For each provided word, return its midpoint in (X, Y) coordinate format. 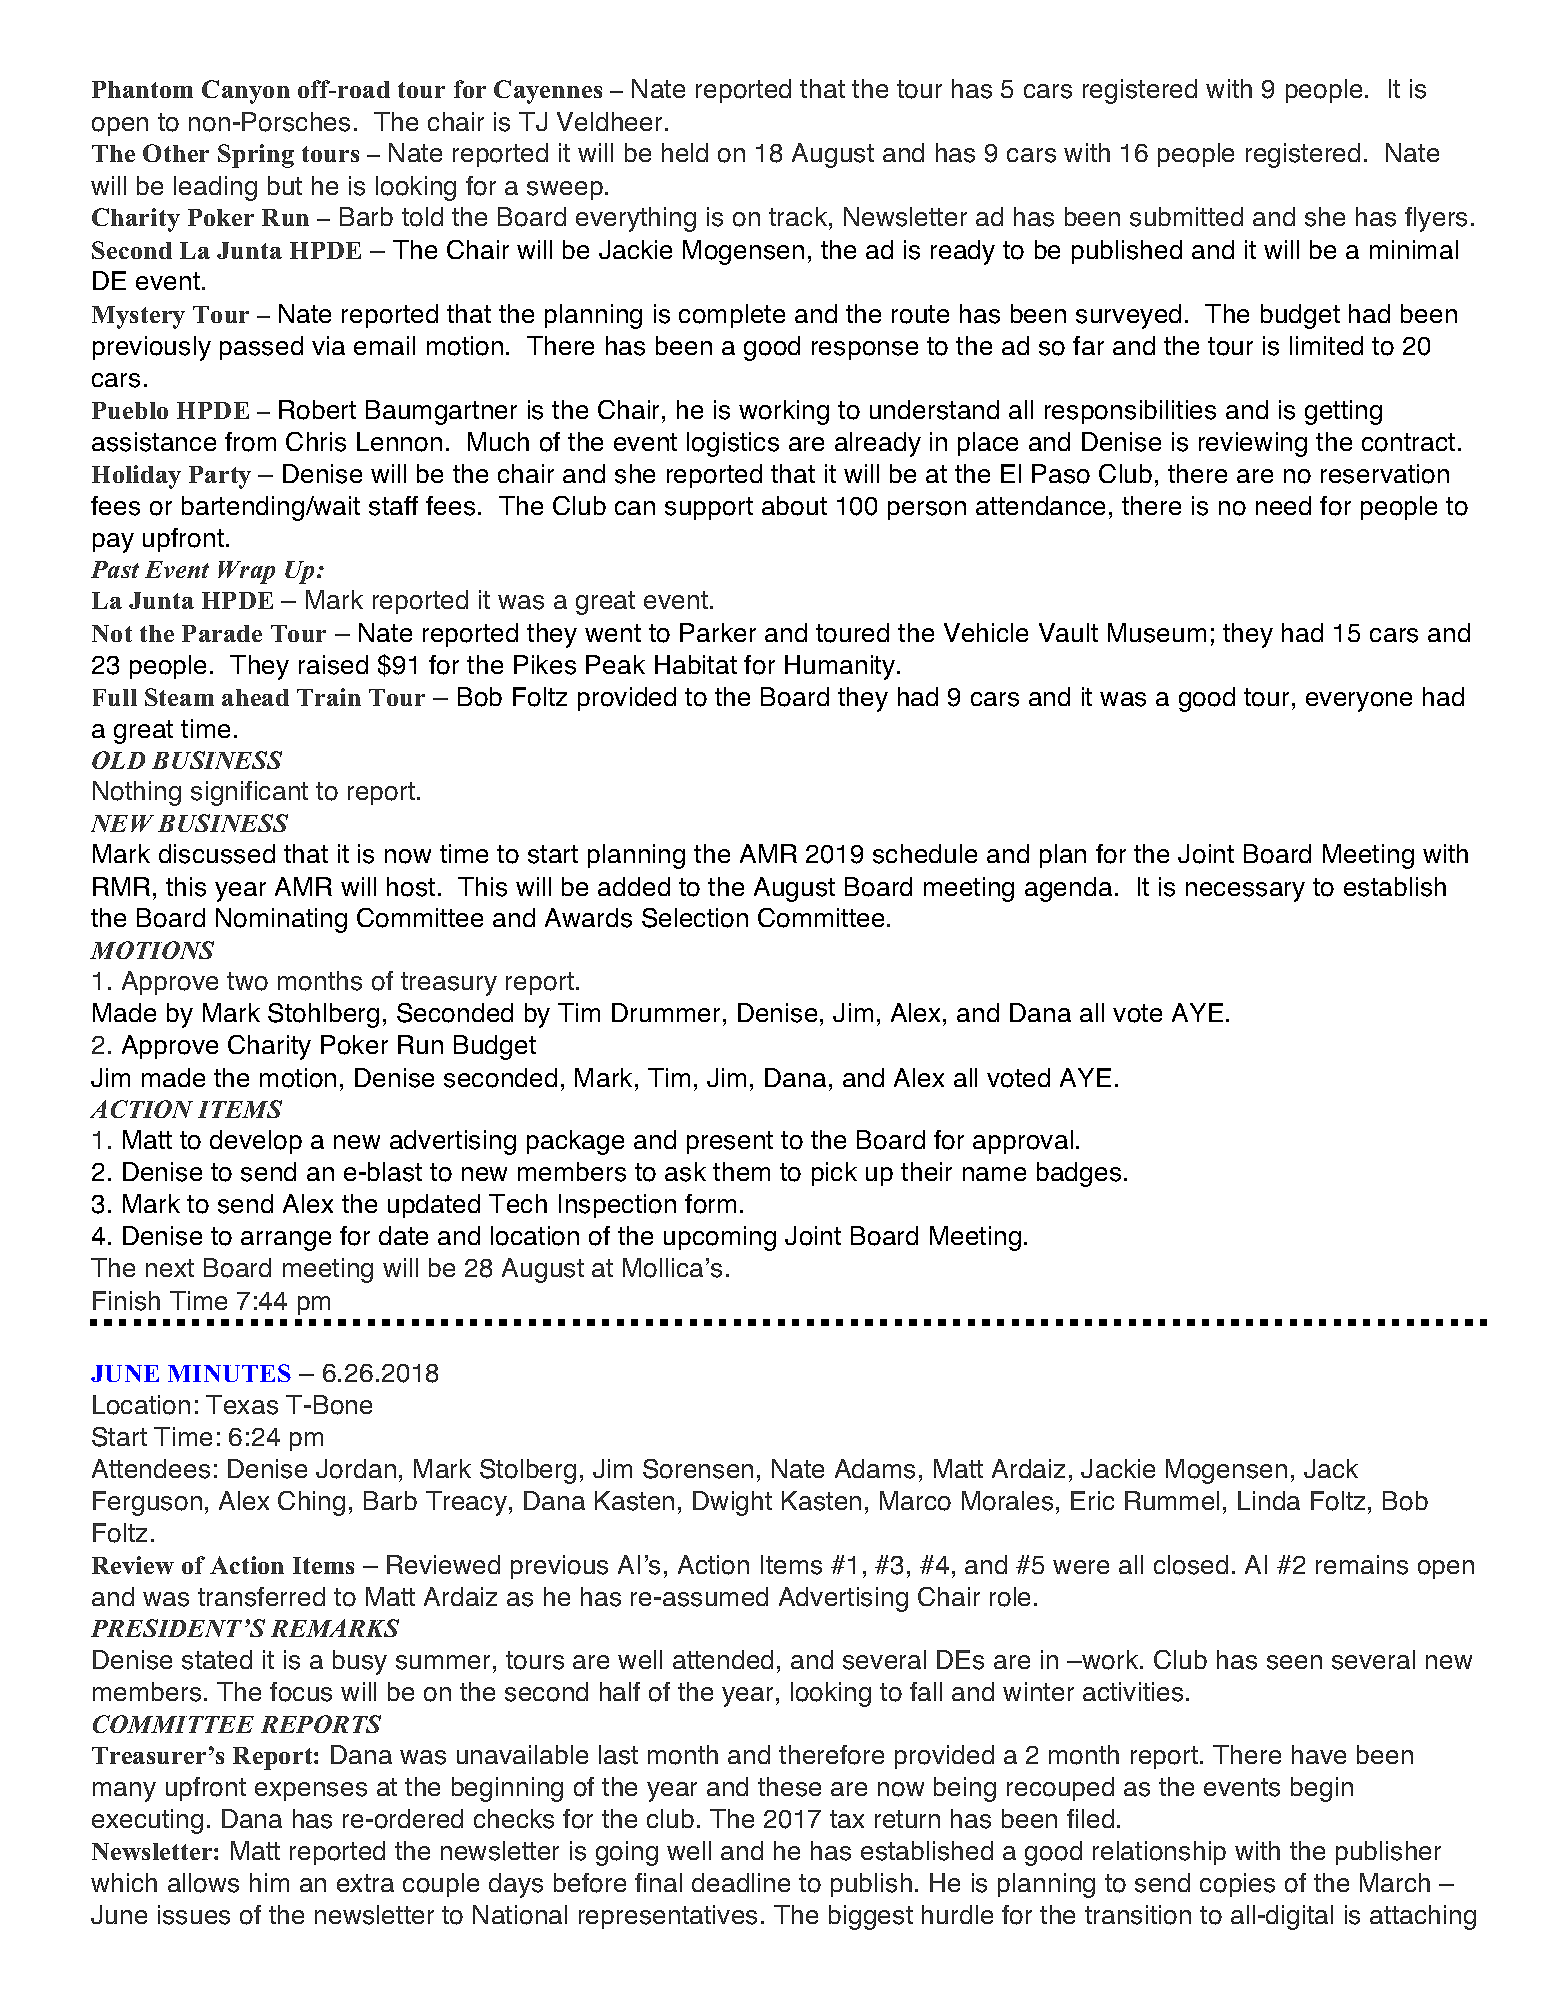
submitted (1186, 217)
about (794, 506)
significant (249, 793)
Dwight (732, 1503)
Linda (1269, 1500)
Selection (695, 918)
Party (220, 477)
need (1283, 505)
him (269, 1882)
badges (1079, 1174)
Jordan (356, 1469)
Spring (256, 156)
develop (256, 1142)
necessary (1245, 892)
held (685, 152)
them (741, 1171)
